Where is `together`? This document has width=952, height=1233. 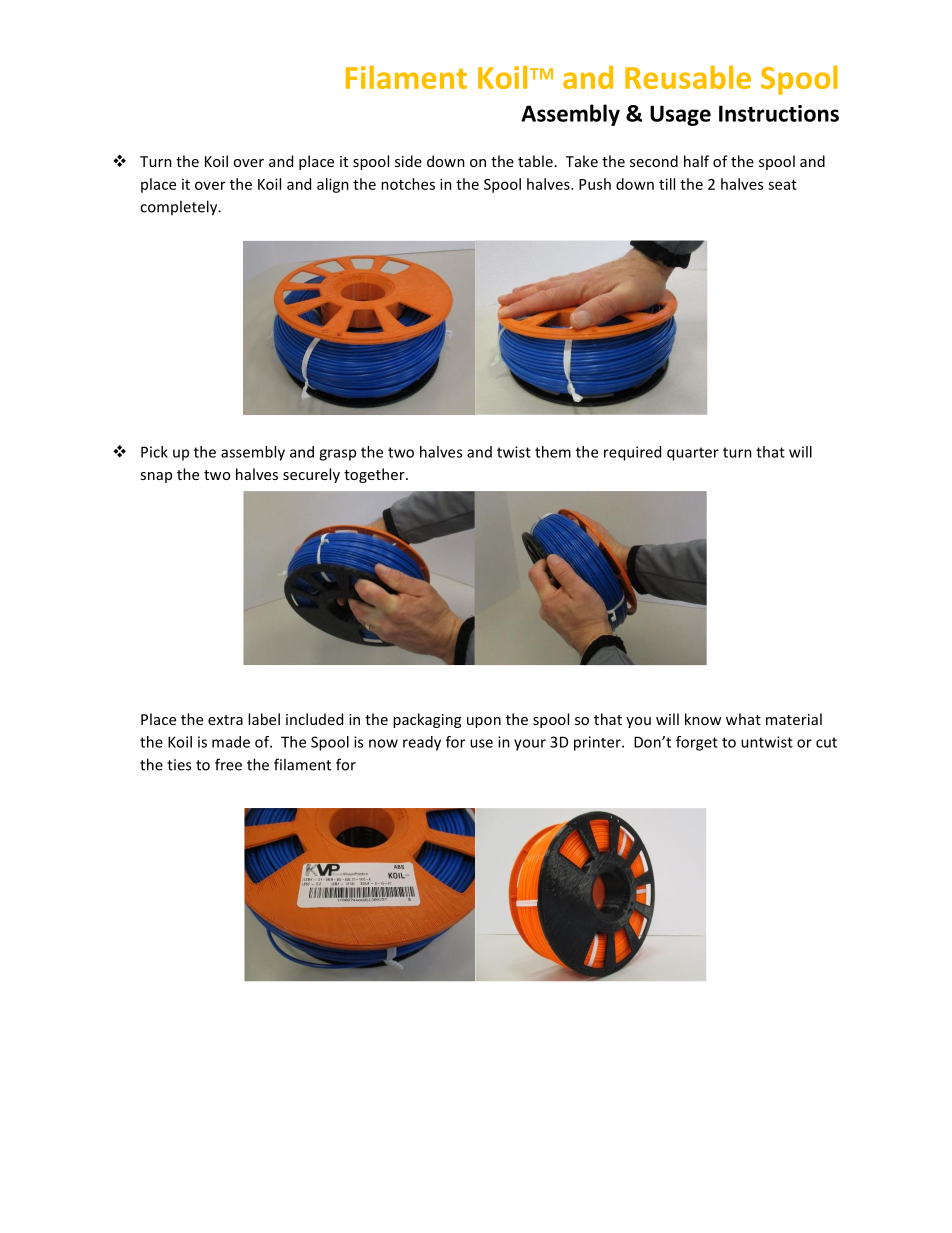 together is located at coordinates (375, 475).
